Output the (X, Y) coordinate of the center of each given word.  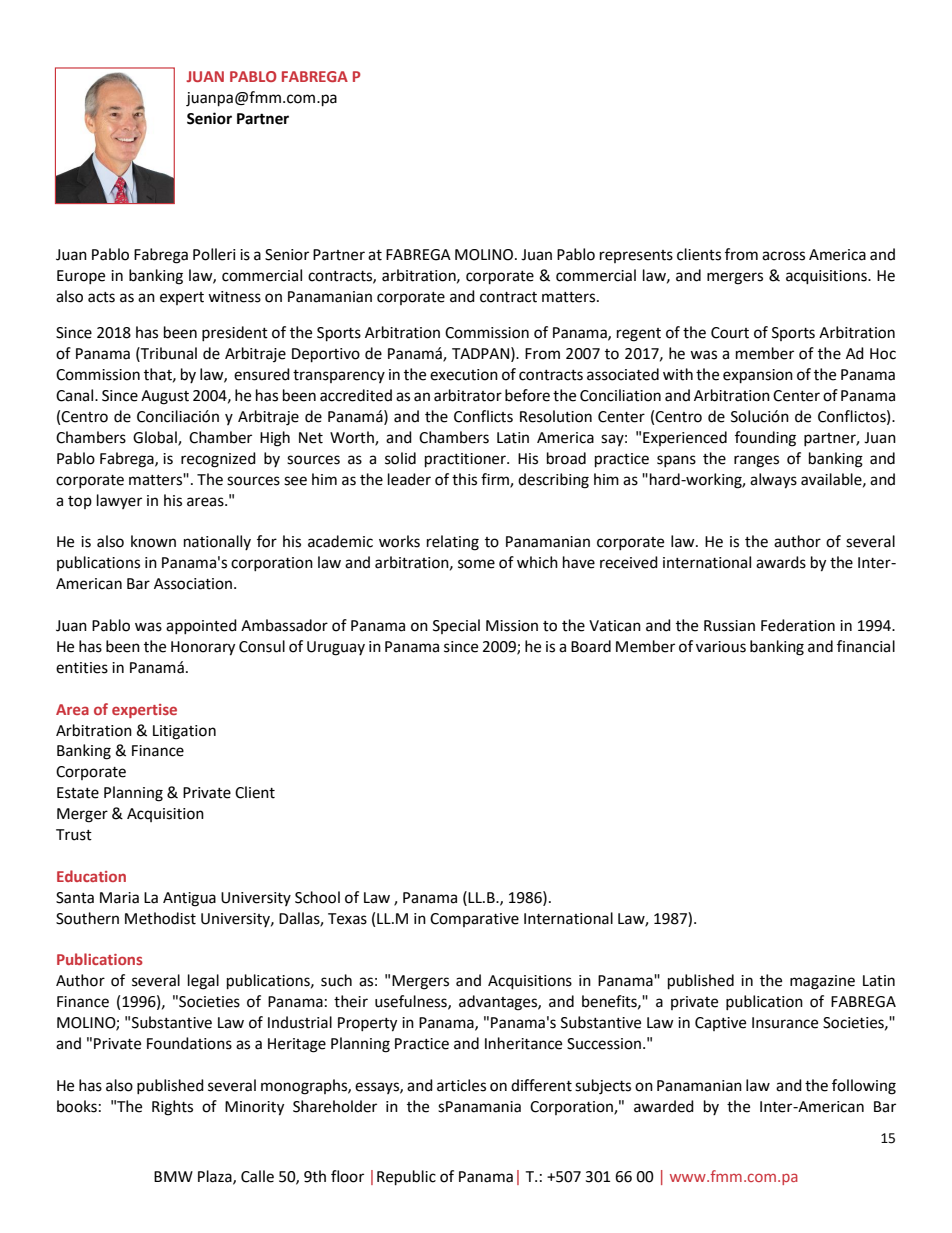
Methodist (160, 918)
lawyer (119, 501)
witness (234, 297)
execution (464, 375)
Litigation (184, 732)
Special (456, 626)
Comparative (474, 920)
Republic (406, 1178)
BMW (173, 1176)
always (773, 481)
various (721, 647)
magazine (822, 982)
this (464, 479)
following (864, 1087)
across (783, 256)
